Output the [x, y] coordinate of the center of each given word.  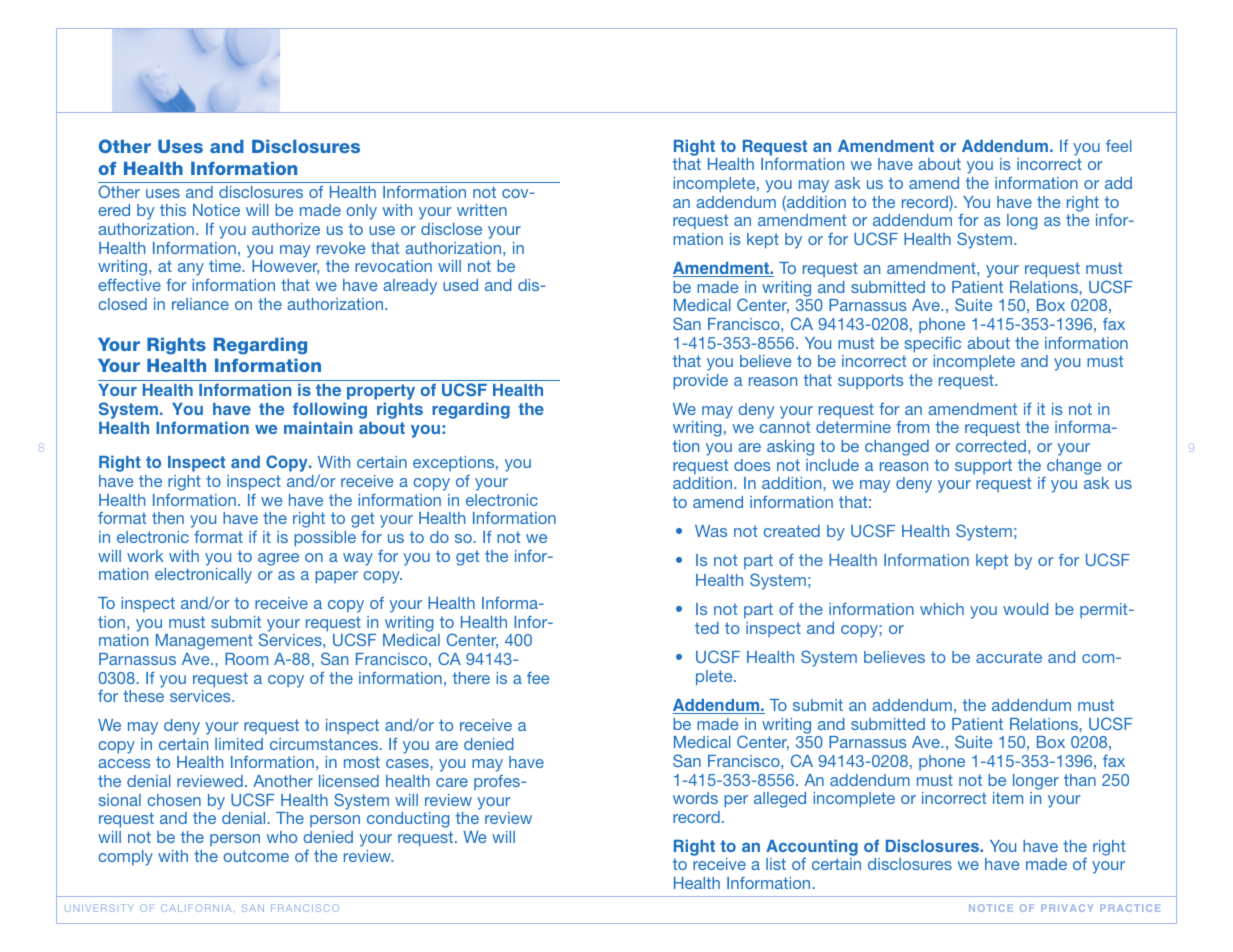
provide [700, 382]
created [791, 531]
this [173, 210]
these [143, 696]
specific [933, 345]
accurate [1009, 657]
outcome [256, 856]
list [776, 864]
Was [711, 531]
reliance [200, 304]
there [471, 678]
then [168, 518]
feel [1119, 146]
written [482, 210]
